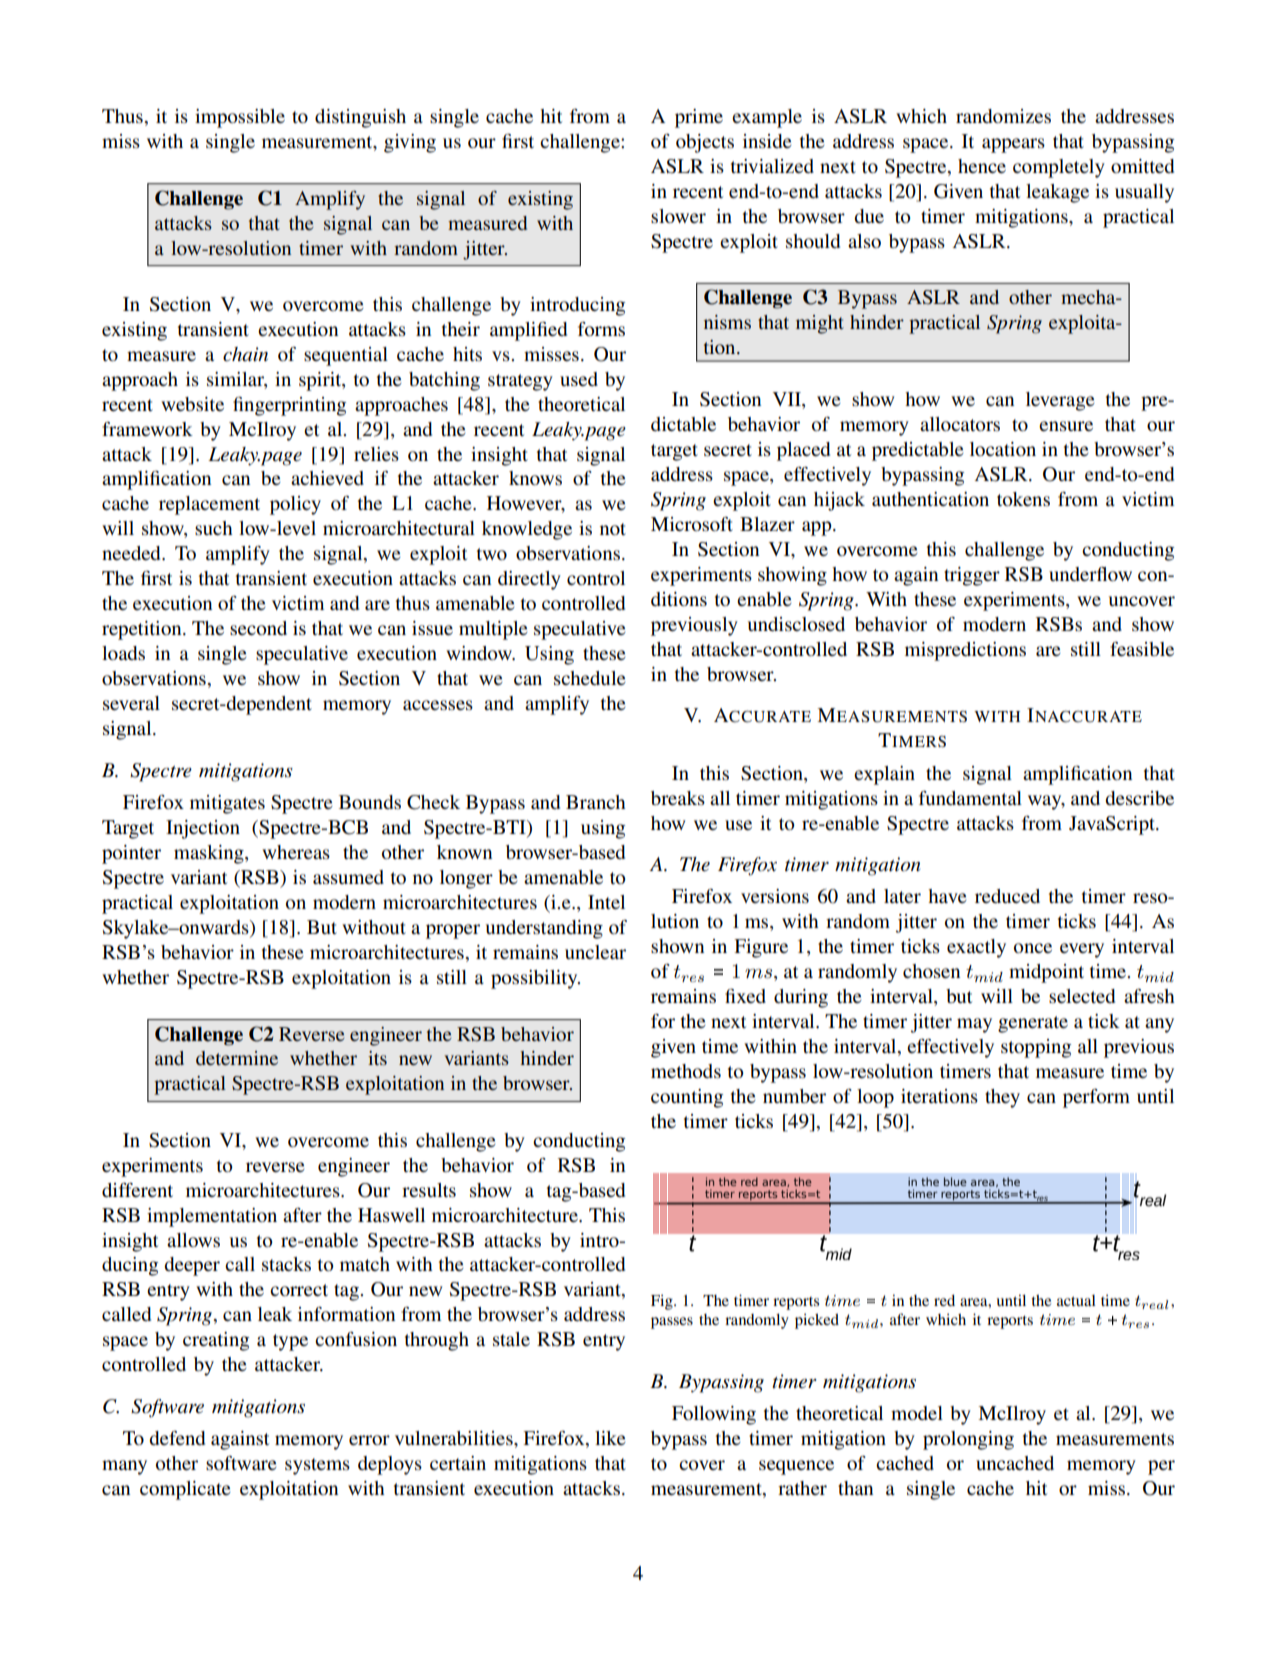  Describe the element at coordinates (177, 1438) in the page. I see `defend` at that location.
